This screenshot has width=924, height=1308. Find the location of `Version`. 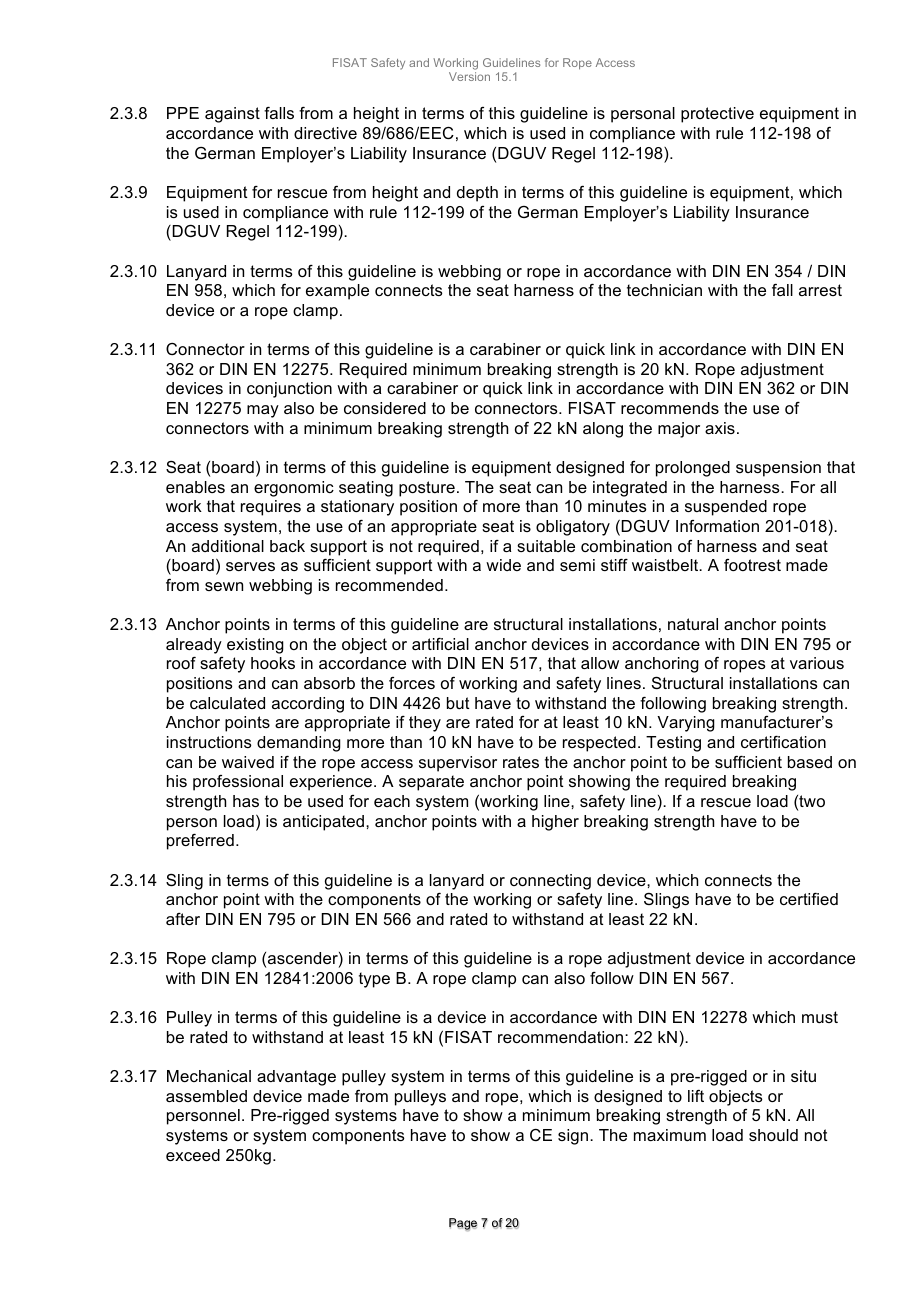

Version is located at coordinates (469, 76).
